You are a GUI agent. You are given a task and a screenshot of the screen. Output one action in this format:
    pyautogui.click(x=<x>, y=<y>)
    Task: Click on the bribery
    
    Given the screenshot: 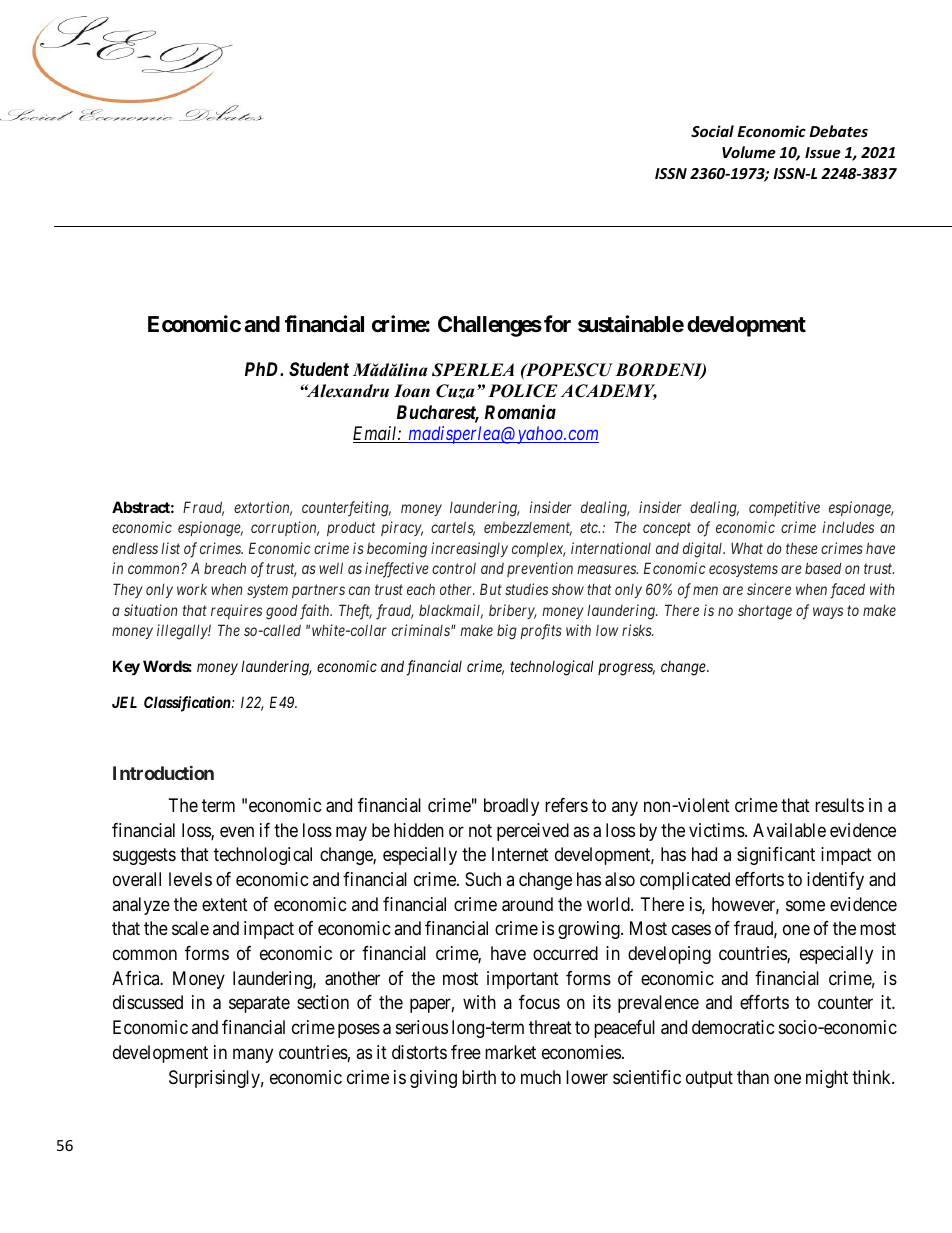 What is the action you would take?
    pyautogui.click(x=513, y=611)
